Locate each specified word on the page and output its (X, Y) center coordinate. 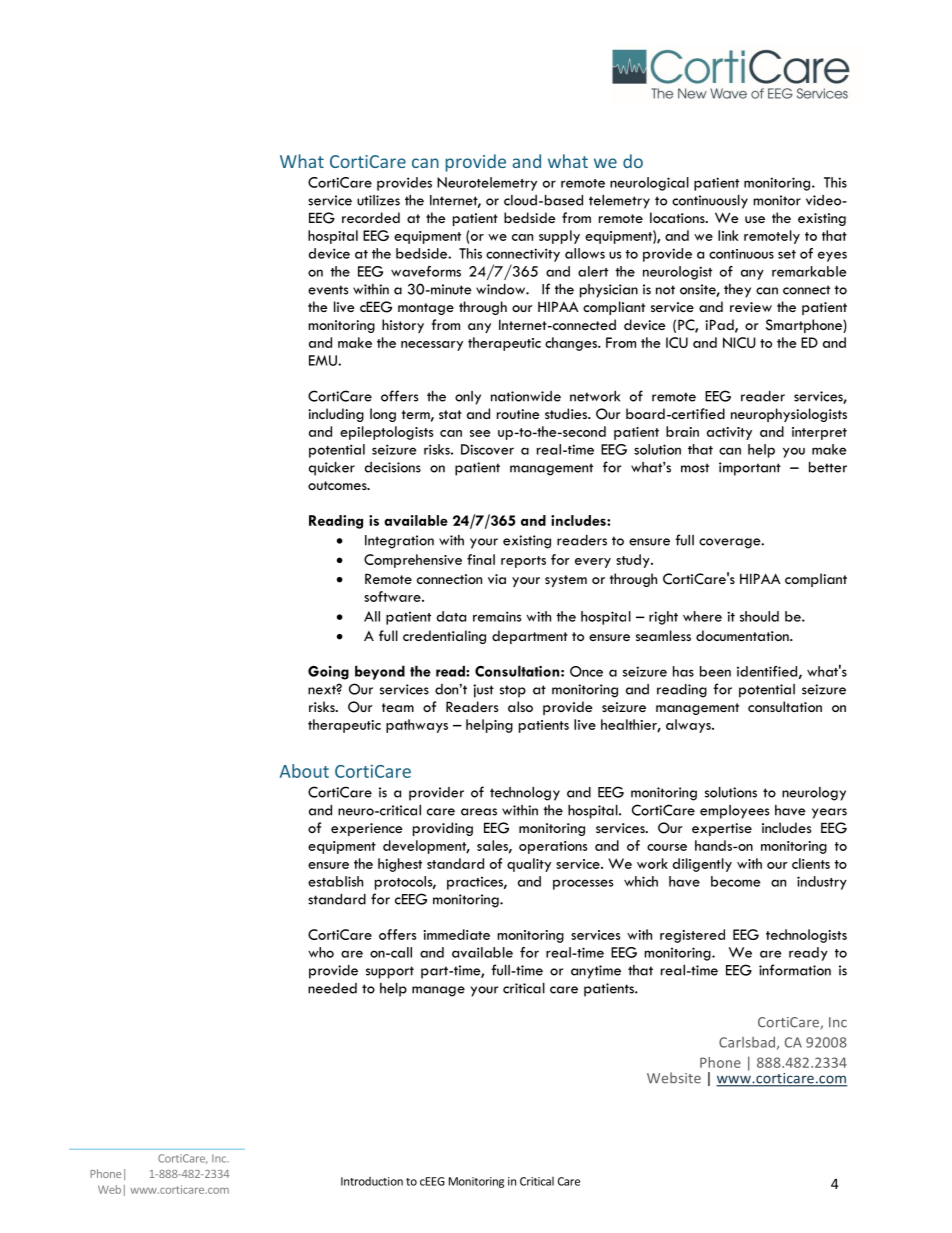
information (795, 970)
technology (525, 794)
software (393, 596)
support (390, 972)
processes (583, 884)
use (755, 219)
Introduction (372, 1181)
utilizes (378, 200)
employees (735, 812)
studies (567, 413)
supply (559, 237)
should (759, 616)
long (383, 415)
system (566, 581)
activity (729, 433)
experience (367, 829)
